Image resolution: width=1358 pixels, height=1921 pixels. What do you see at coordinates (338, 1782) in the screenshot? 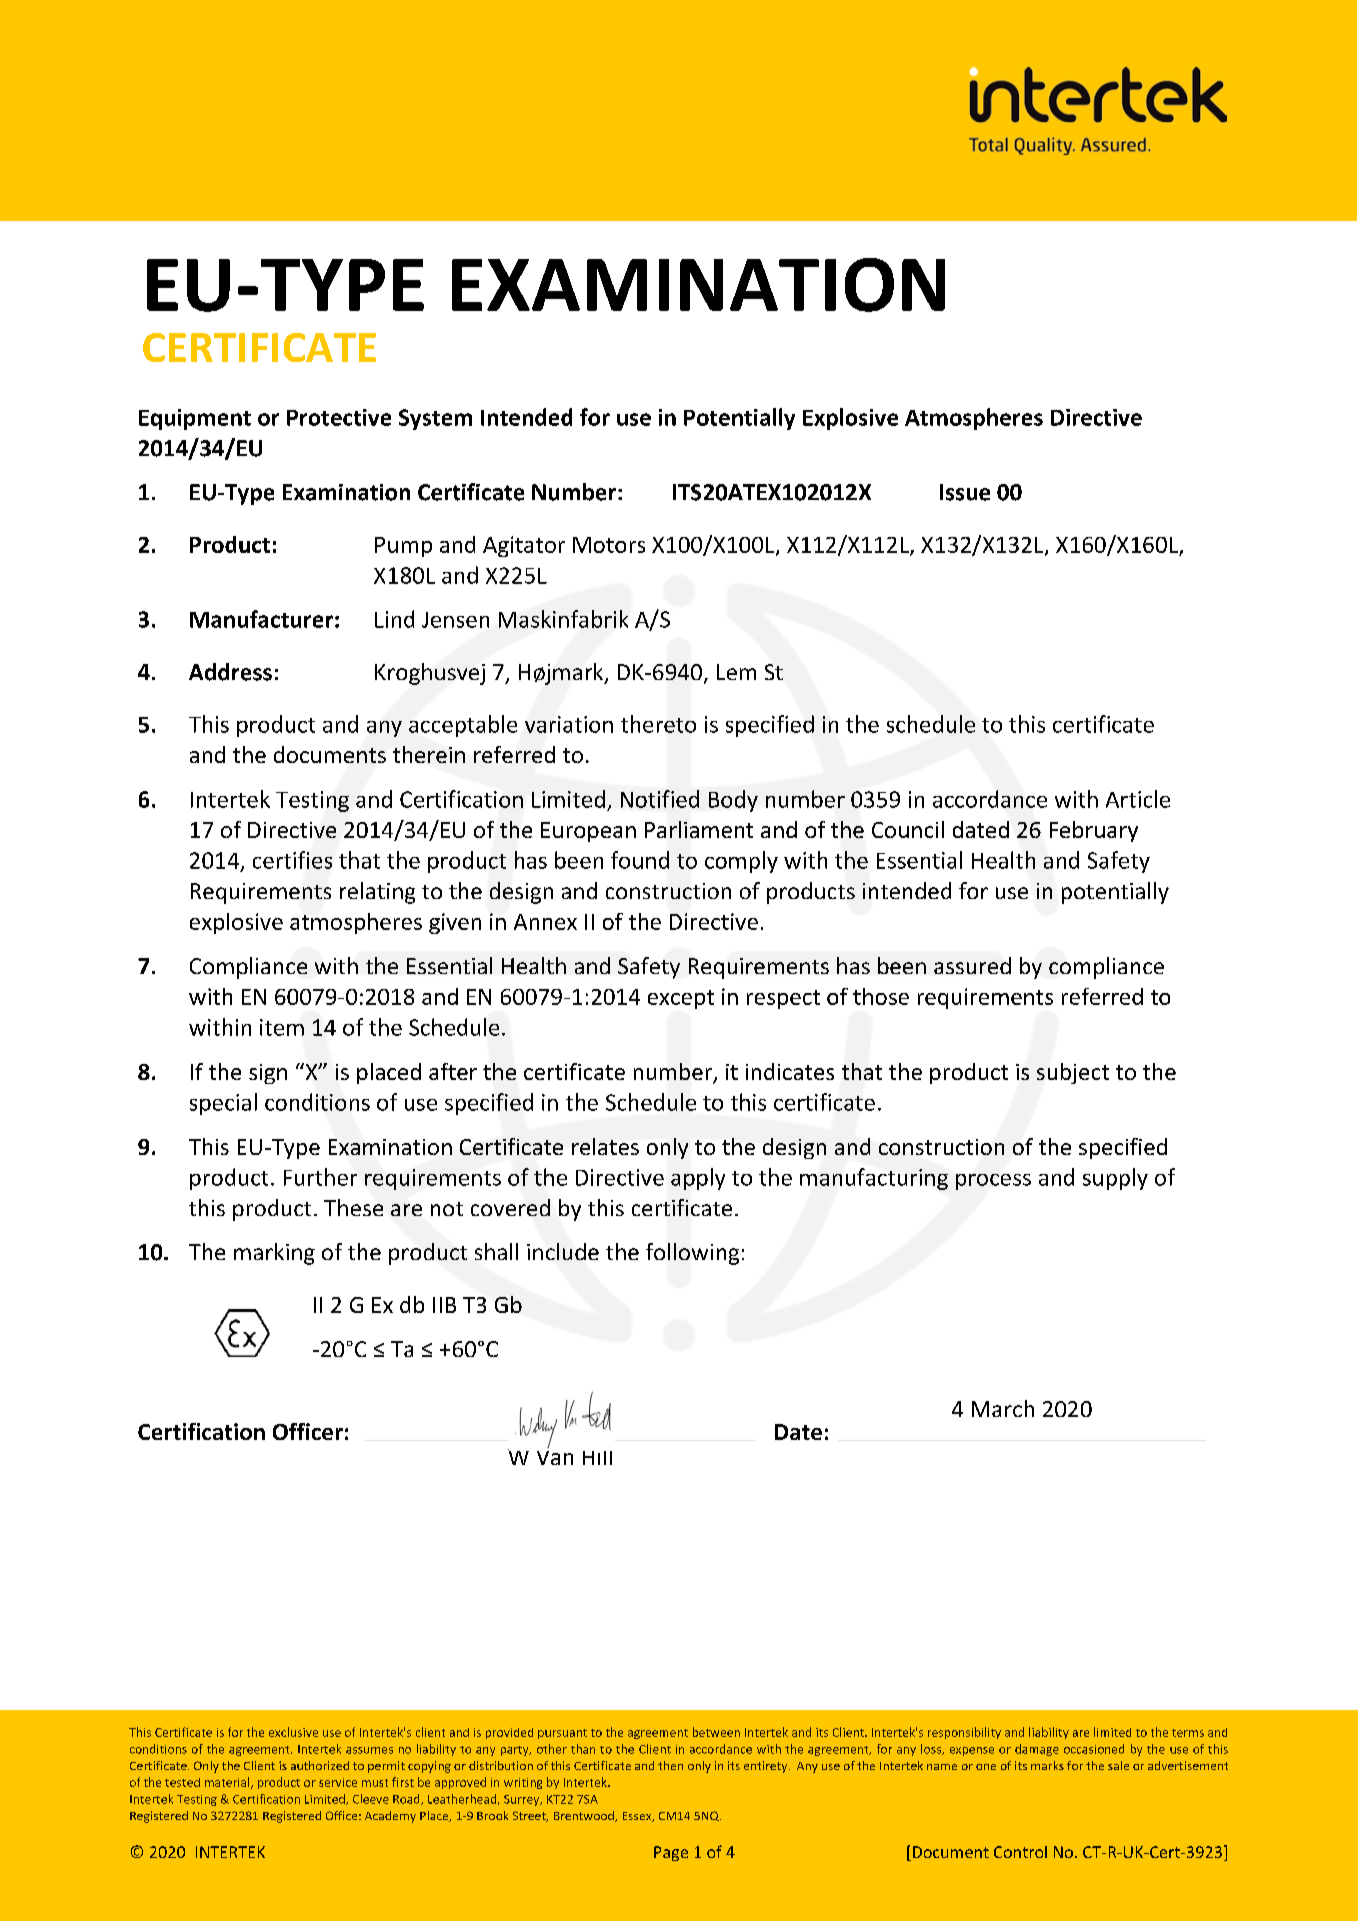
I see `service` at bounding box center [338, 1782].
